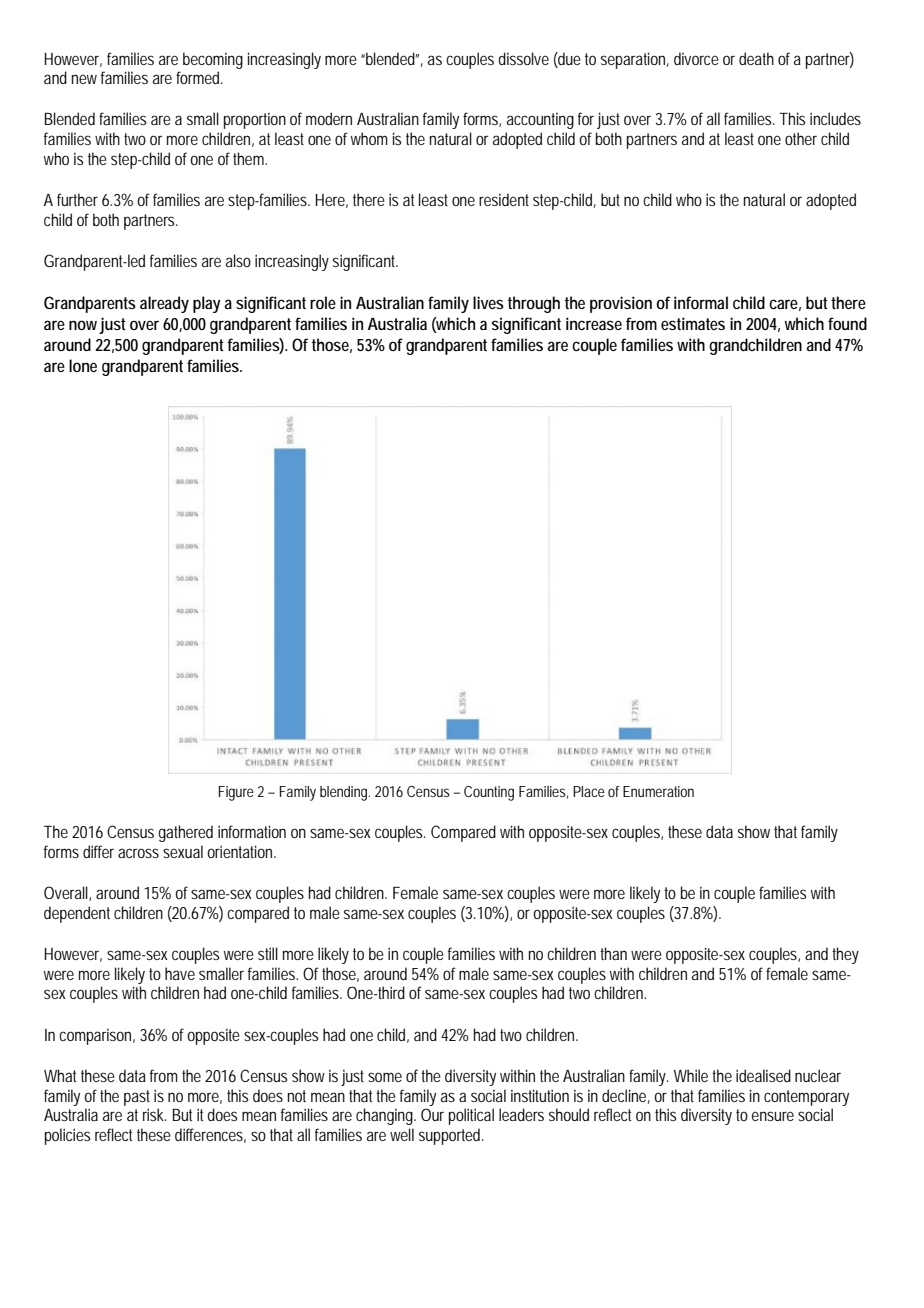  Describe the element at coordinates (155, 1114) in the screenshot. I see `risk` at that location.
